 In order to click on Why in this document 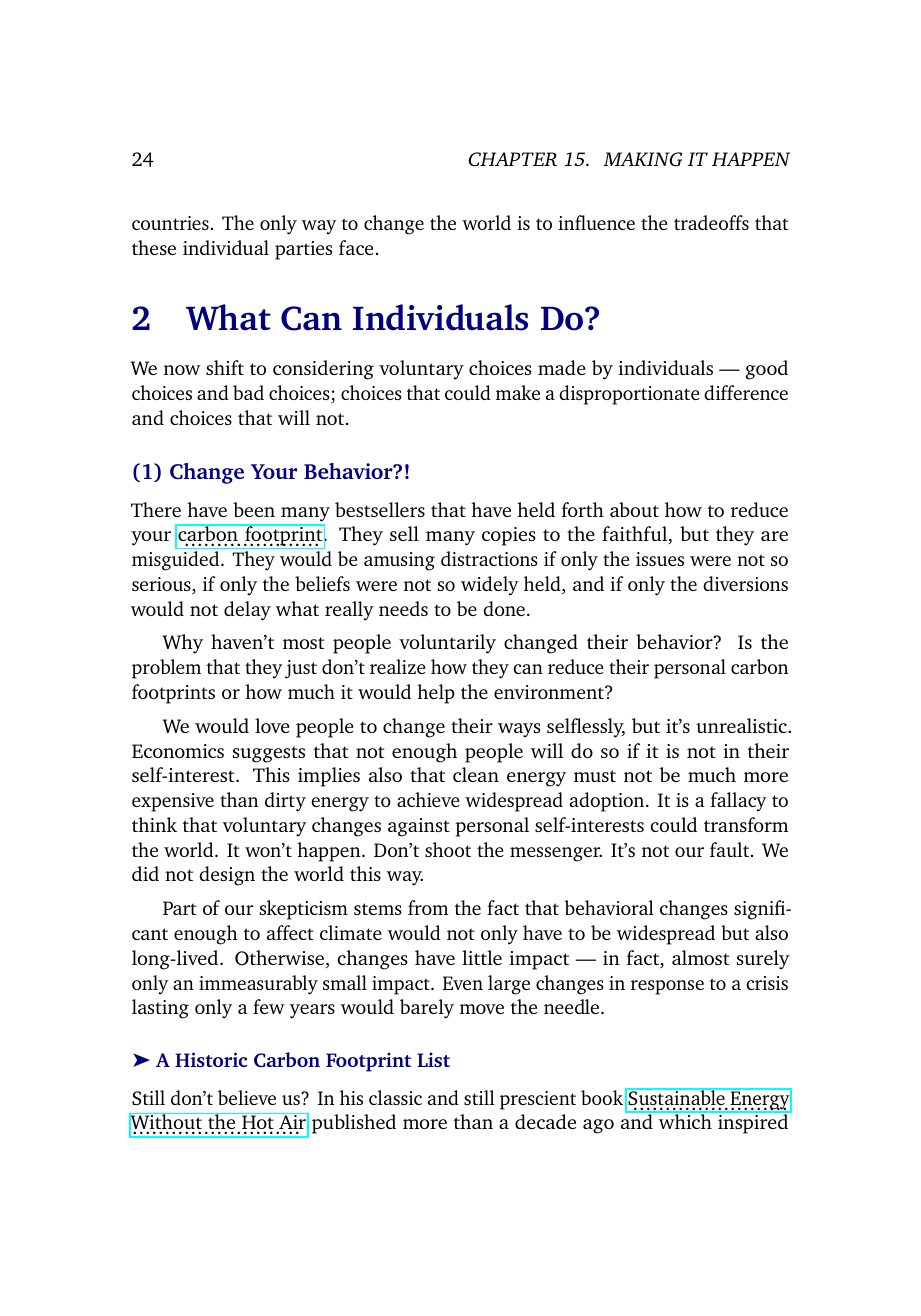, I will do `click(182, 644)`.
